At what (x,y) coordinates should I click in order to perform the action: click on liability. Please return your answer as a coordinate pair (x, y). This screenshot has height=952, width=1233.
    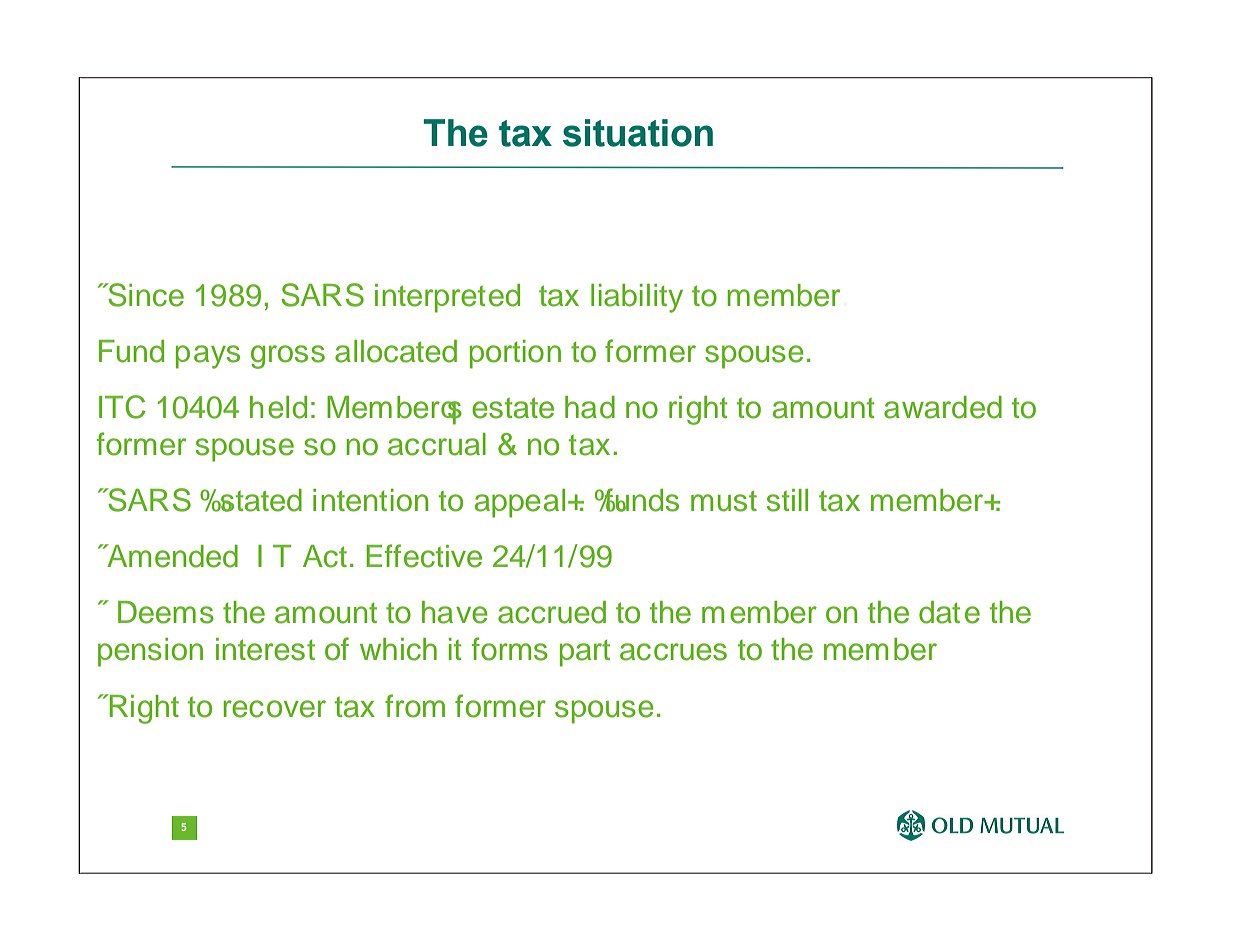
    Looking at the image, I should click on (637, 298).
